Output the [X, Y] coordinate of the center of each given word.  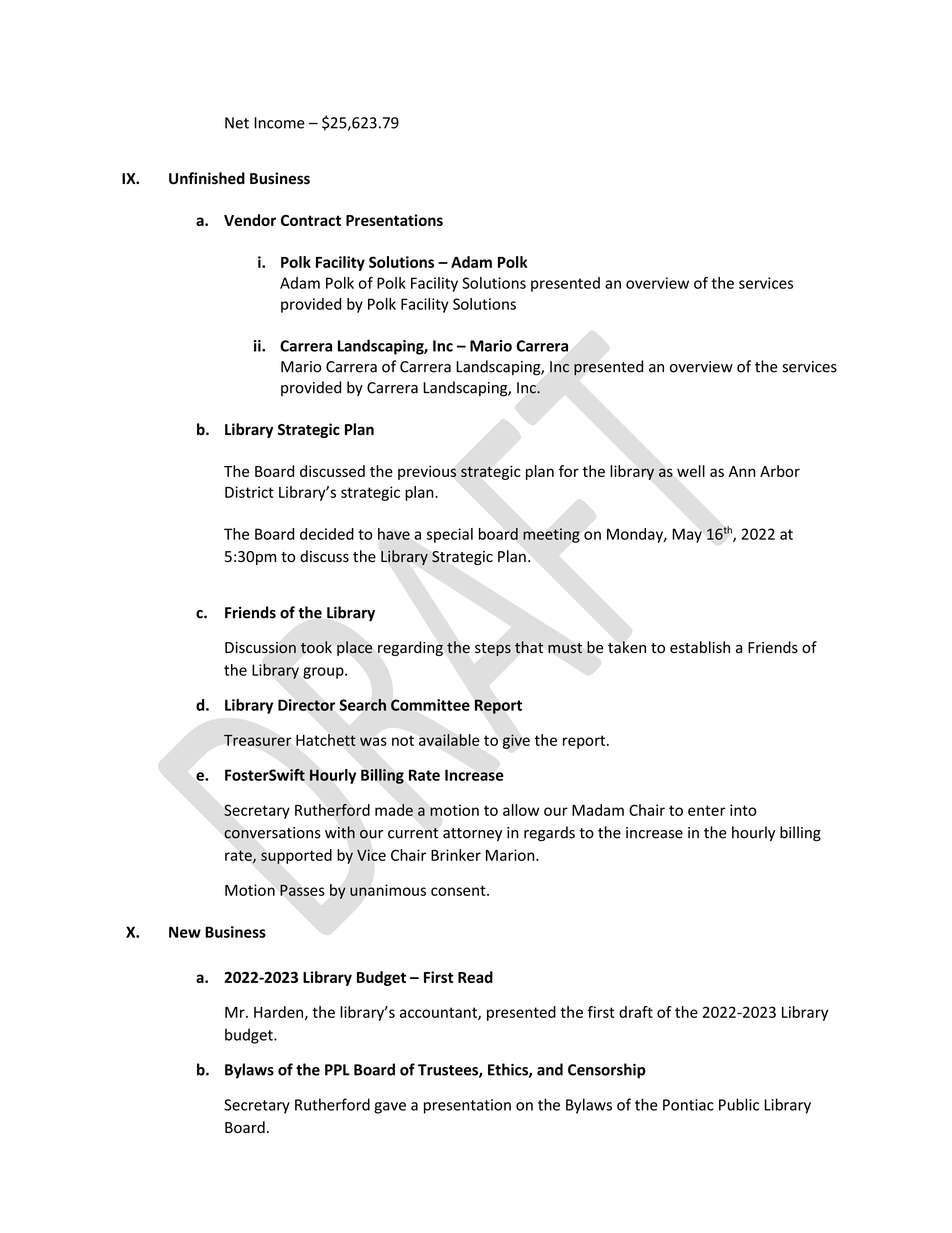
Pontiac [688, 1105]
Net [237, 123]
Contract [311, 220]
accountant [439, 1013]
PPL [337, 1070]
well [691, 471]
